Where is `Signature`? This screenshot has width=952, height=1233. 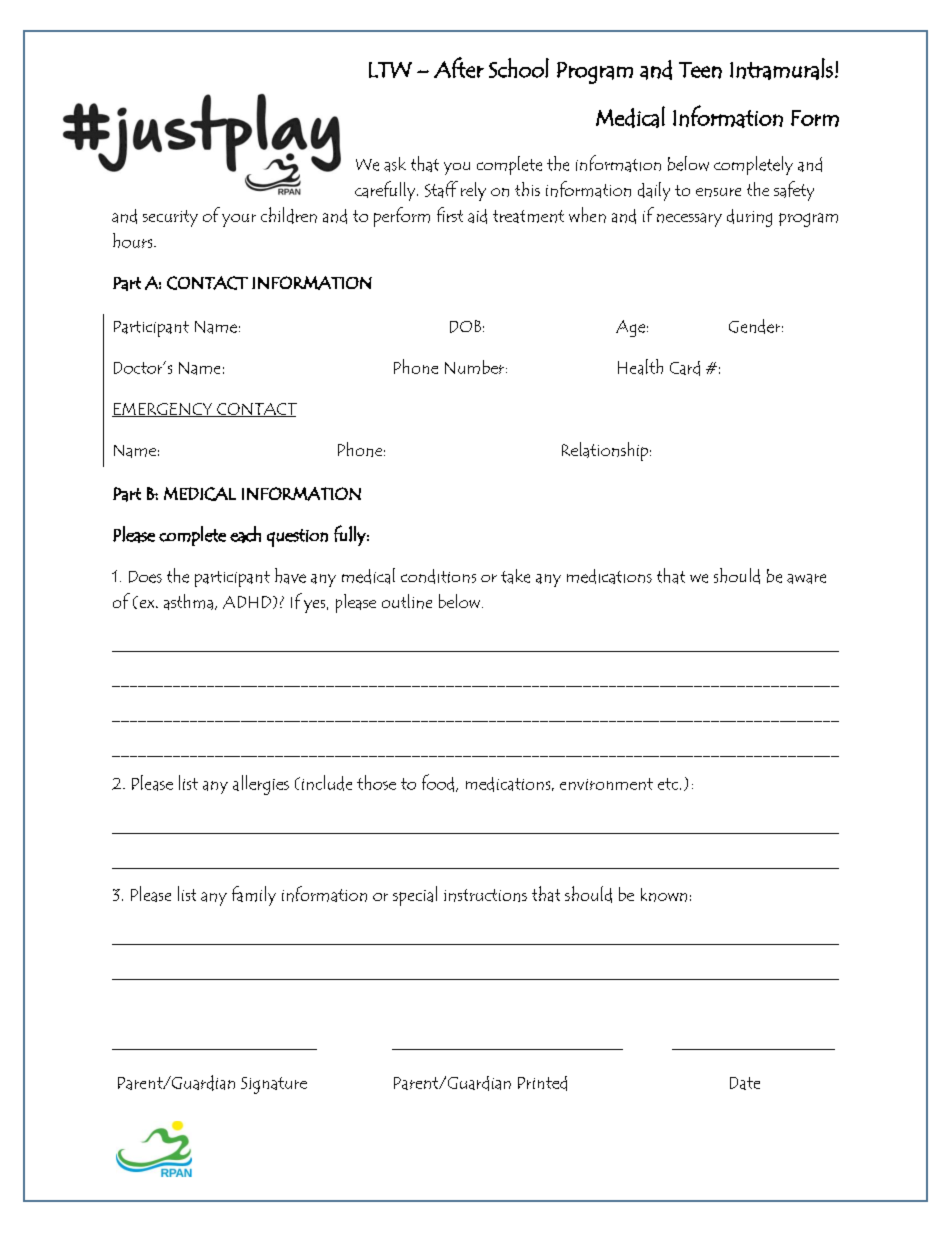 Signature is located at coordinates (274, 1085).
